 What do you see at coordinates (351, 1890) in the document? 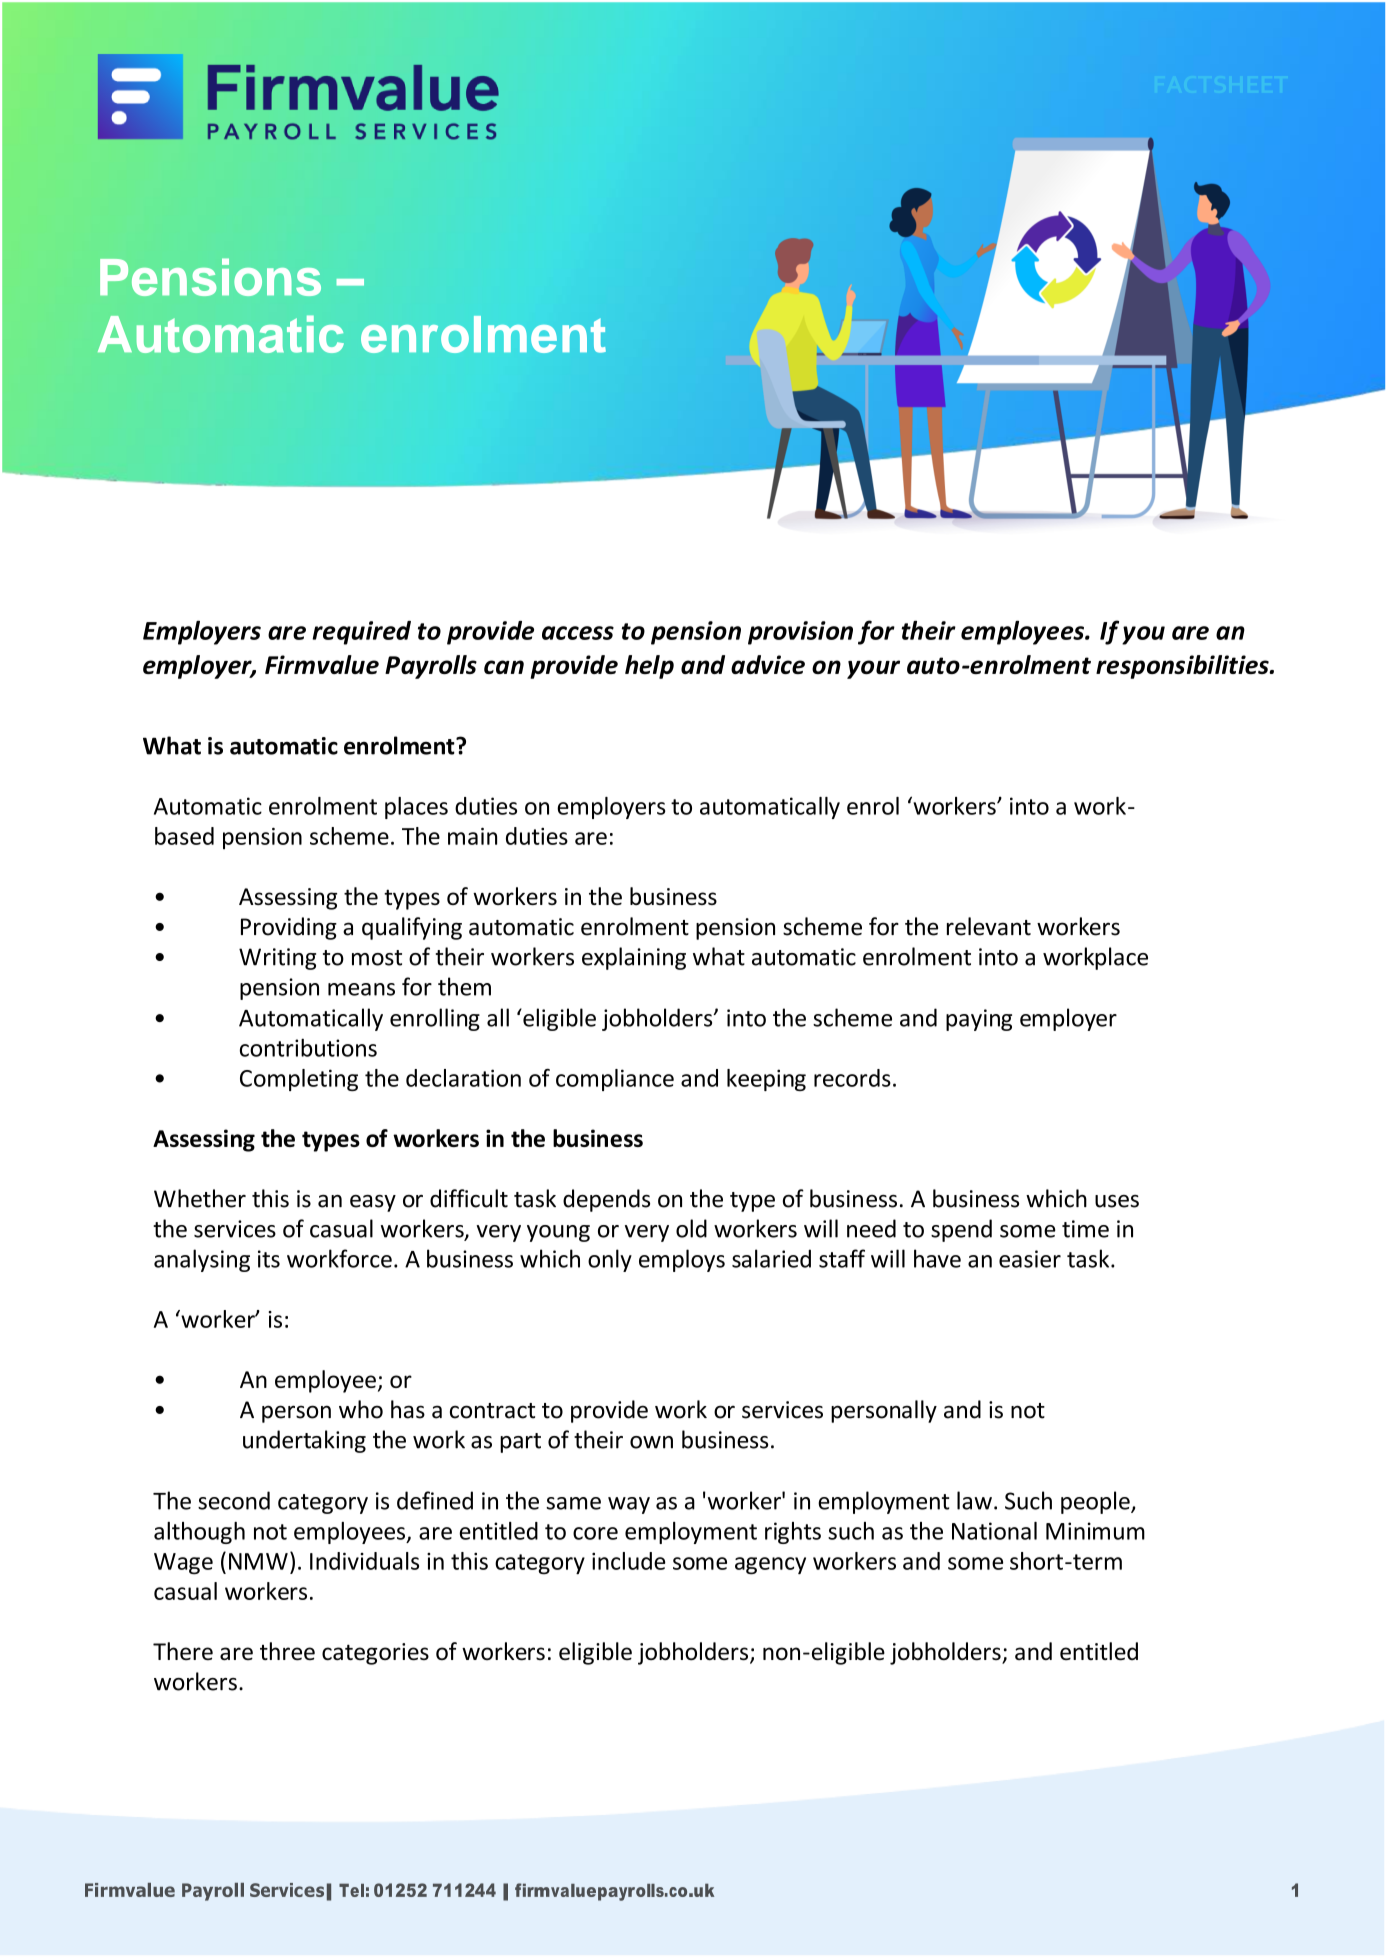
I see `Tel` at bounding box center [351, 1890].
